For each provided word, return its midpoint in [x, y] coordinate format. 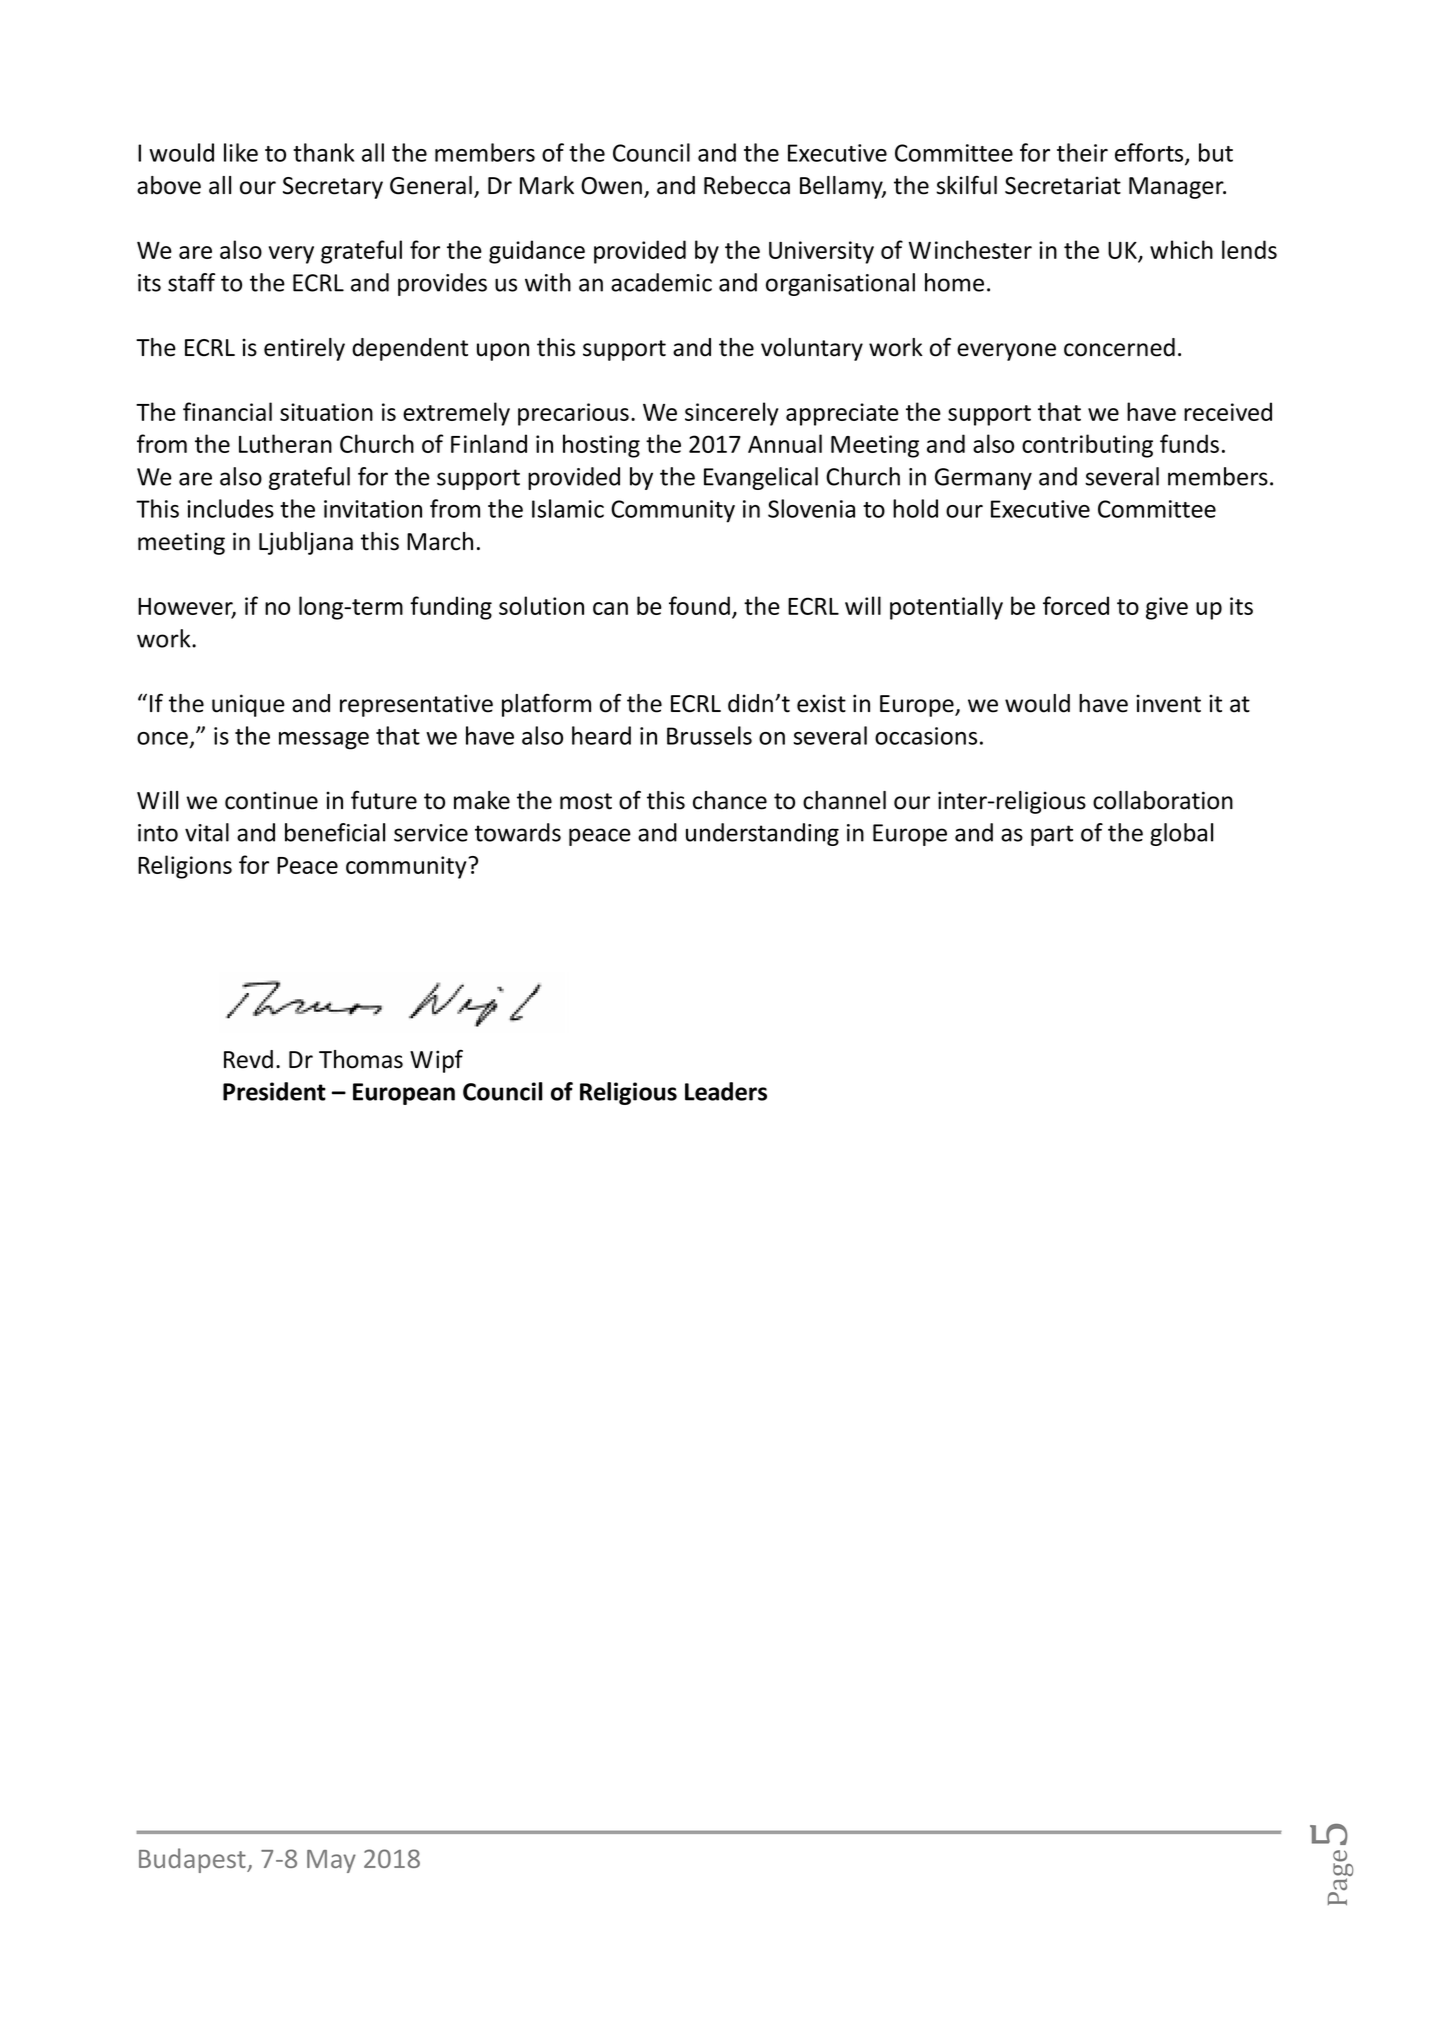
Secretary [333, 188]
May [331, 1861]
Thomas [361, 1059]
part [1052, 835]
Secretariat [1063, 185]
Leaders [726, 1091]
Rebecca [747, 185]
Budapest [193, 1860]
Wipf [436, 1061]
